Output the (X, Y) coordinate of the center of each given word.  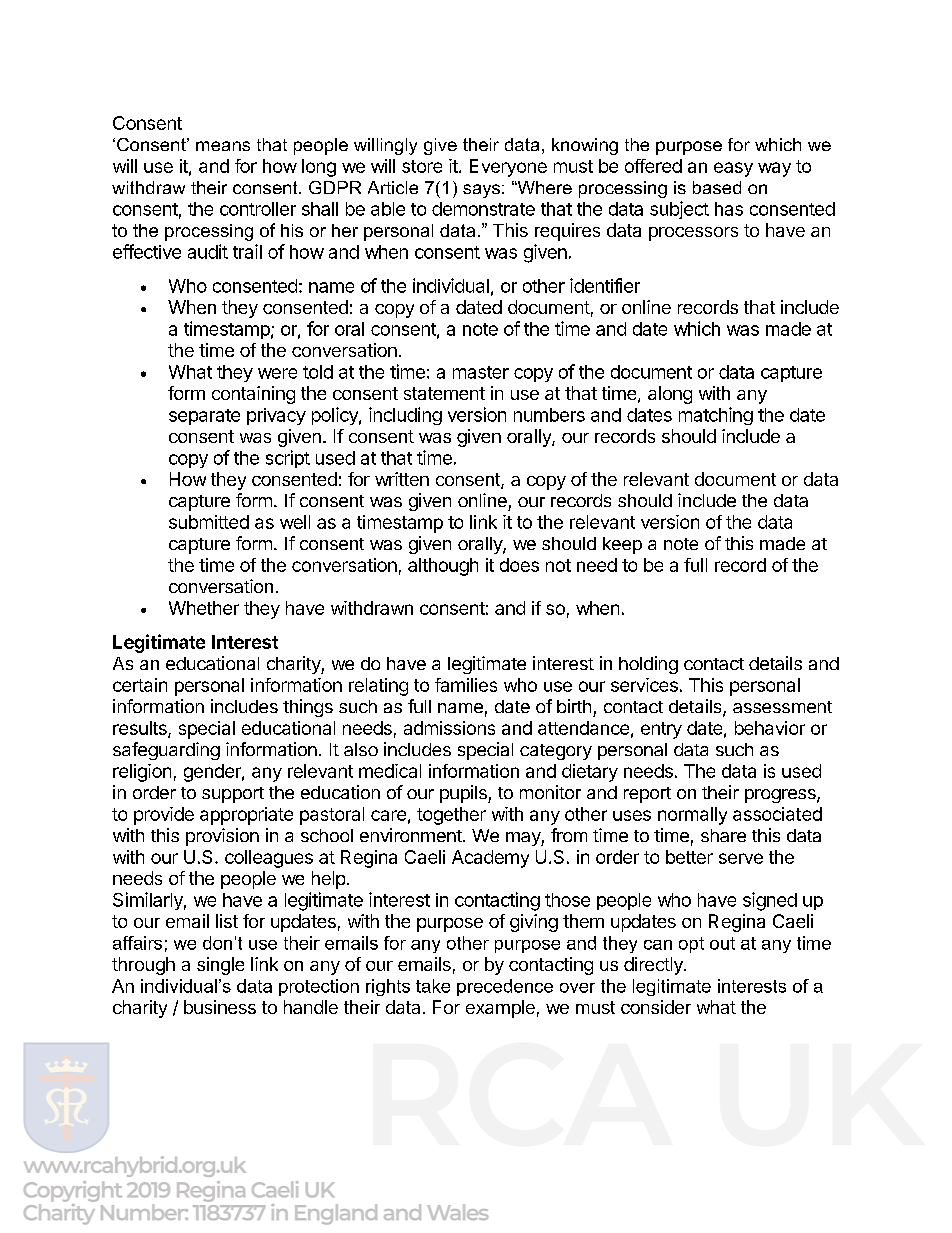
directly (654, 966)
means (223, 146)
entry (661, 730)
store (422, 166)
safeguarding (166, 751)
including (405, 416)
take (433, 986)
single (220, 966)
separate (204, 417)
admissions (449, 728)
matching (716, 416)
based (717, 187)
